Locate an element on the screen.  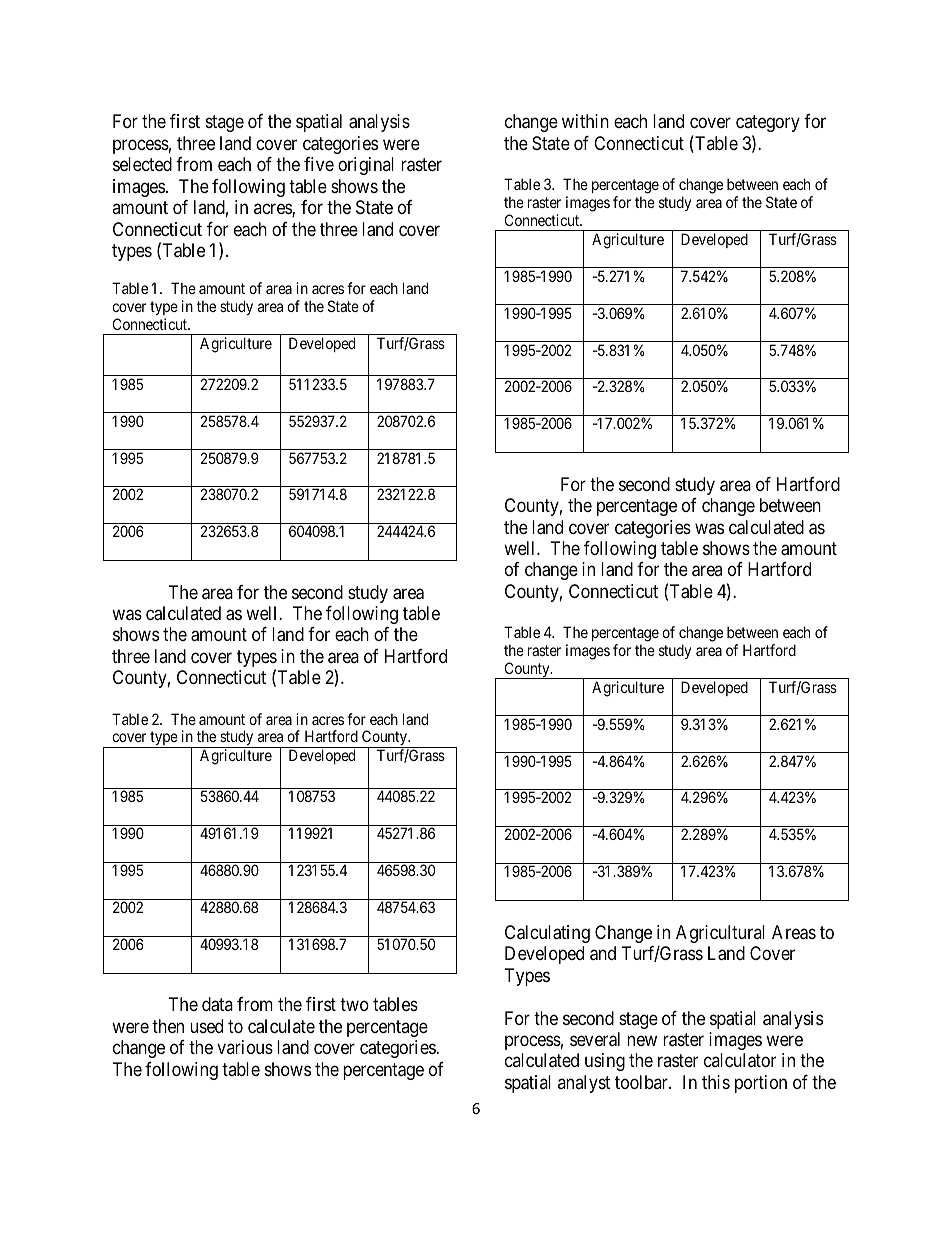
two is located at coordinates (354, 1004).
